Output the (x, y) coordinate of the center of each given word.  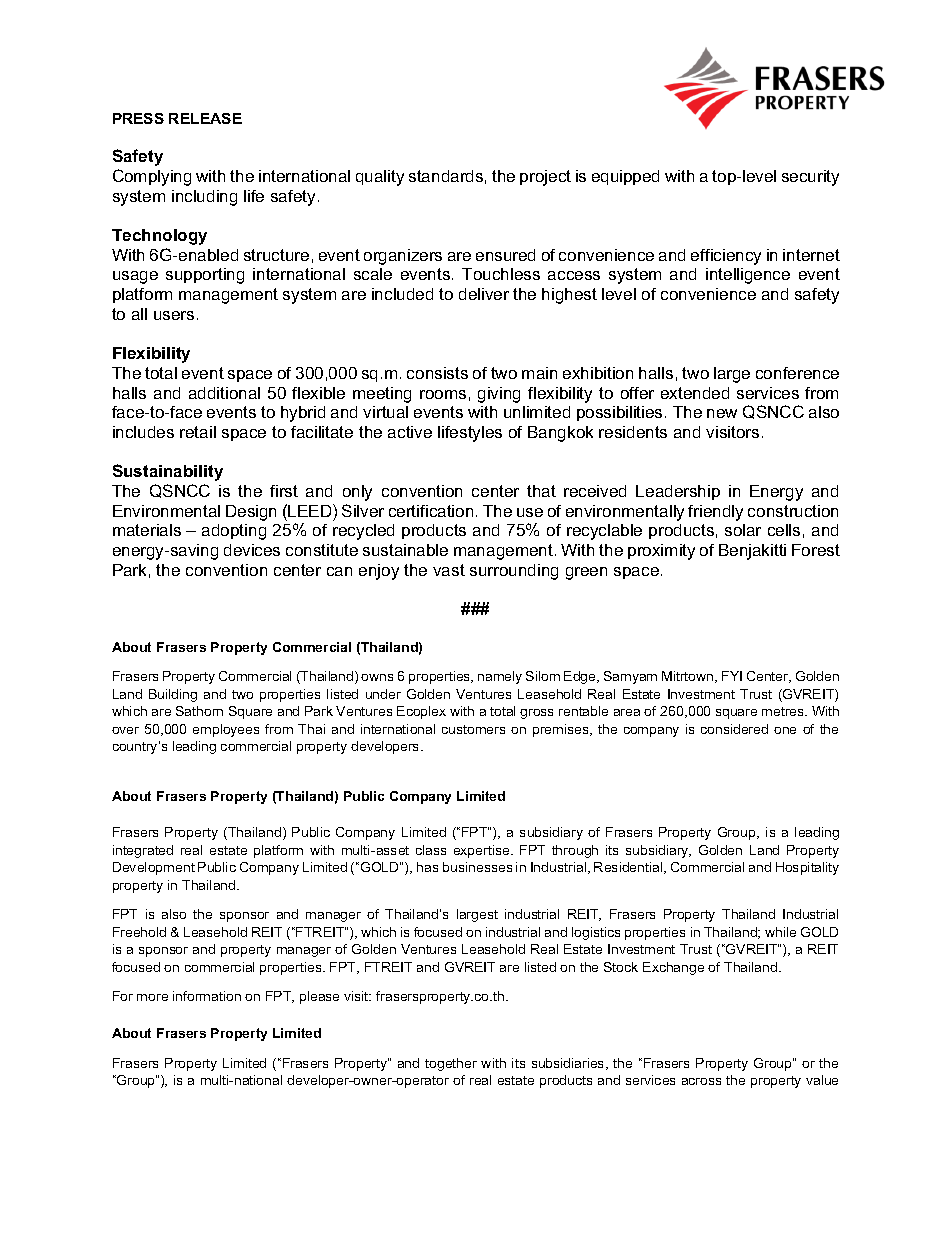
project (545, 178)
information (207, 996)
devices (252, 550)
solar (743, 530)
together (451, 1064)
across (701, 1081)
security (810, 178)
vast (449, 570)
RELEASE (205, 118)
